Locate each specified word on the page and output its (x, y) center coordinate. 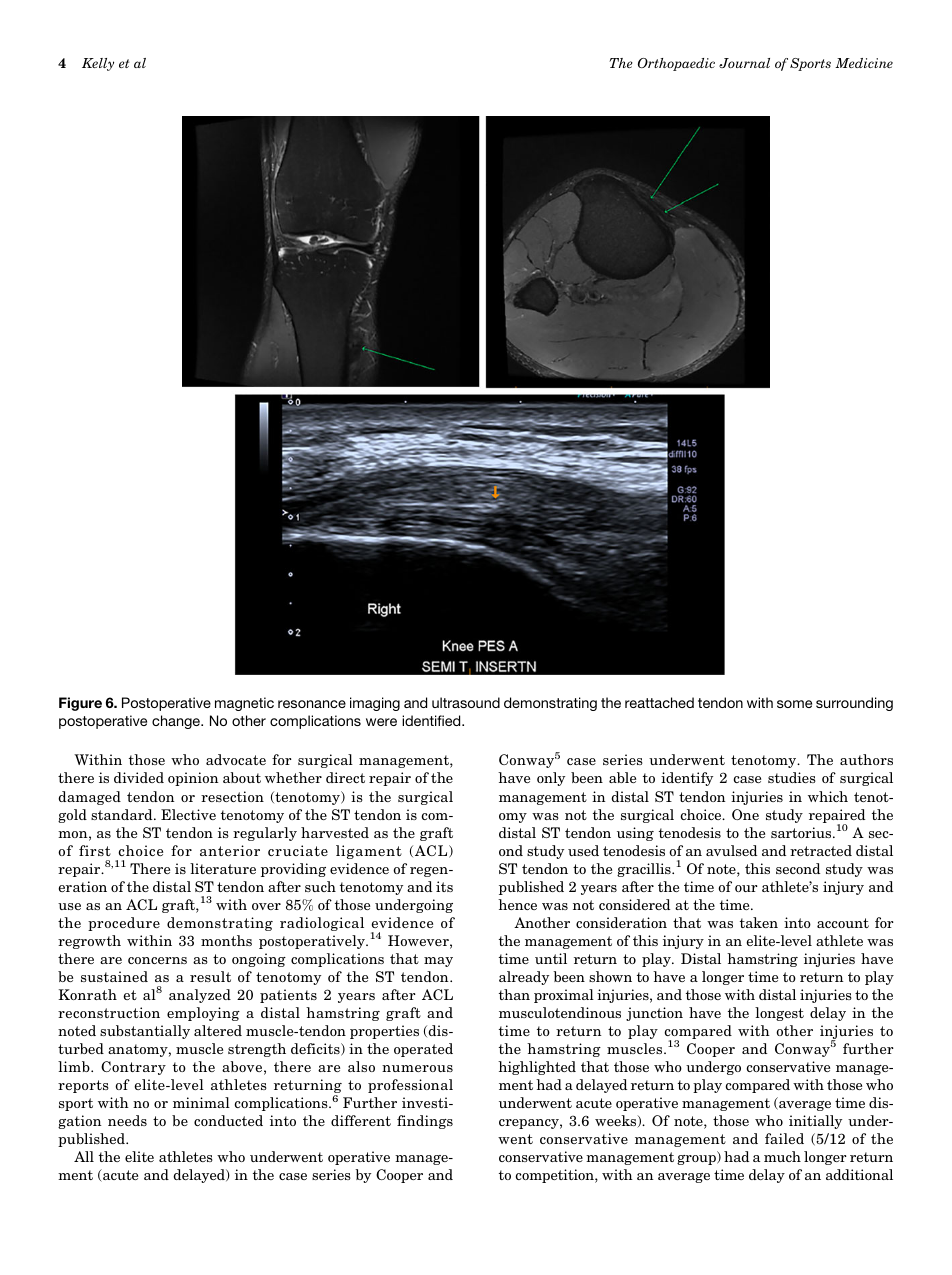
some (794, 704)
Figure (80, 704)
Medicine (864, 63)
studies (792, 777)
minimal (201, 1102)
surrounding (854, 704)
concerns (157, 960)
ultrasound (466, 702)
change (177, 722)
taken (759, 922)
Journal (744, 63)
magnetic (244, 704)
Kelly (98, 64)
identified (432, 720)
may (438, 962)
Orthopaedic (676, 64)
